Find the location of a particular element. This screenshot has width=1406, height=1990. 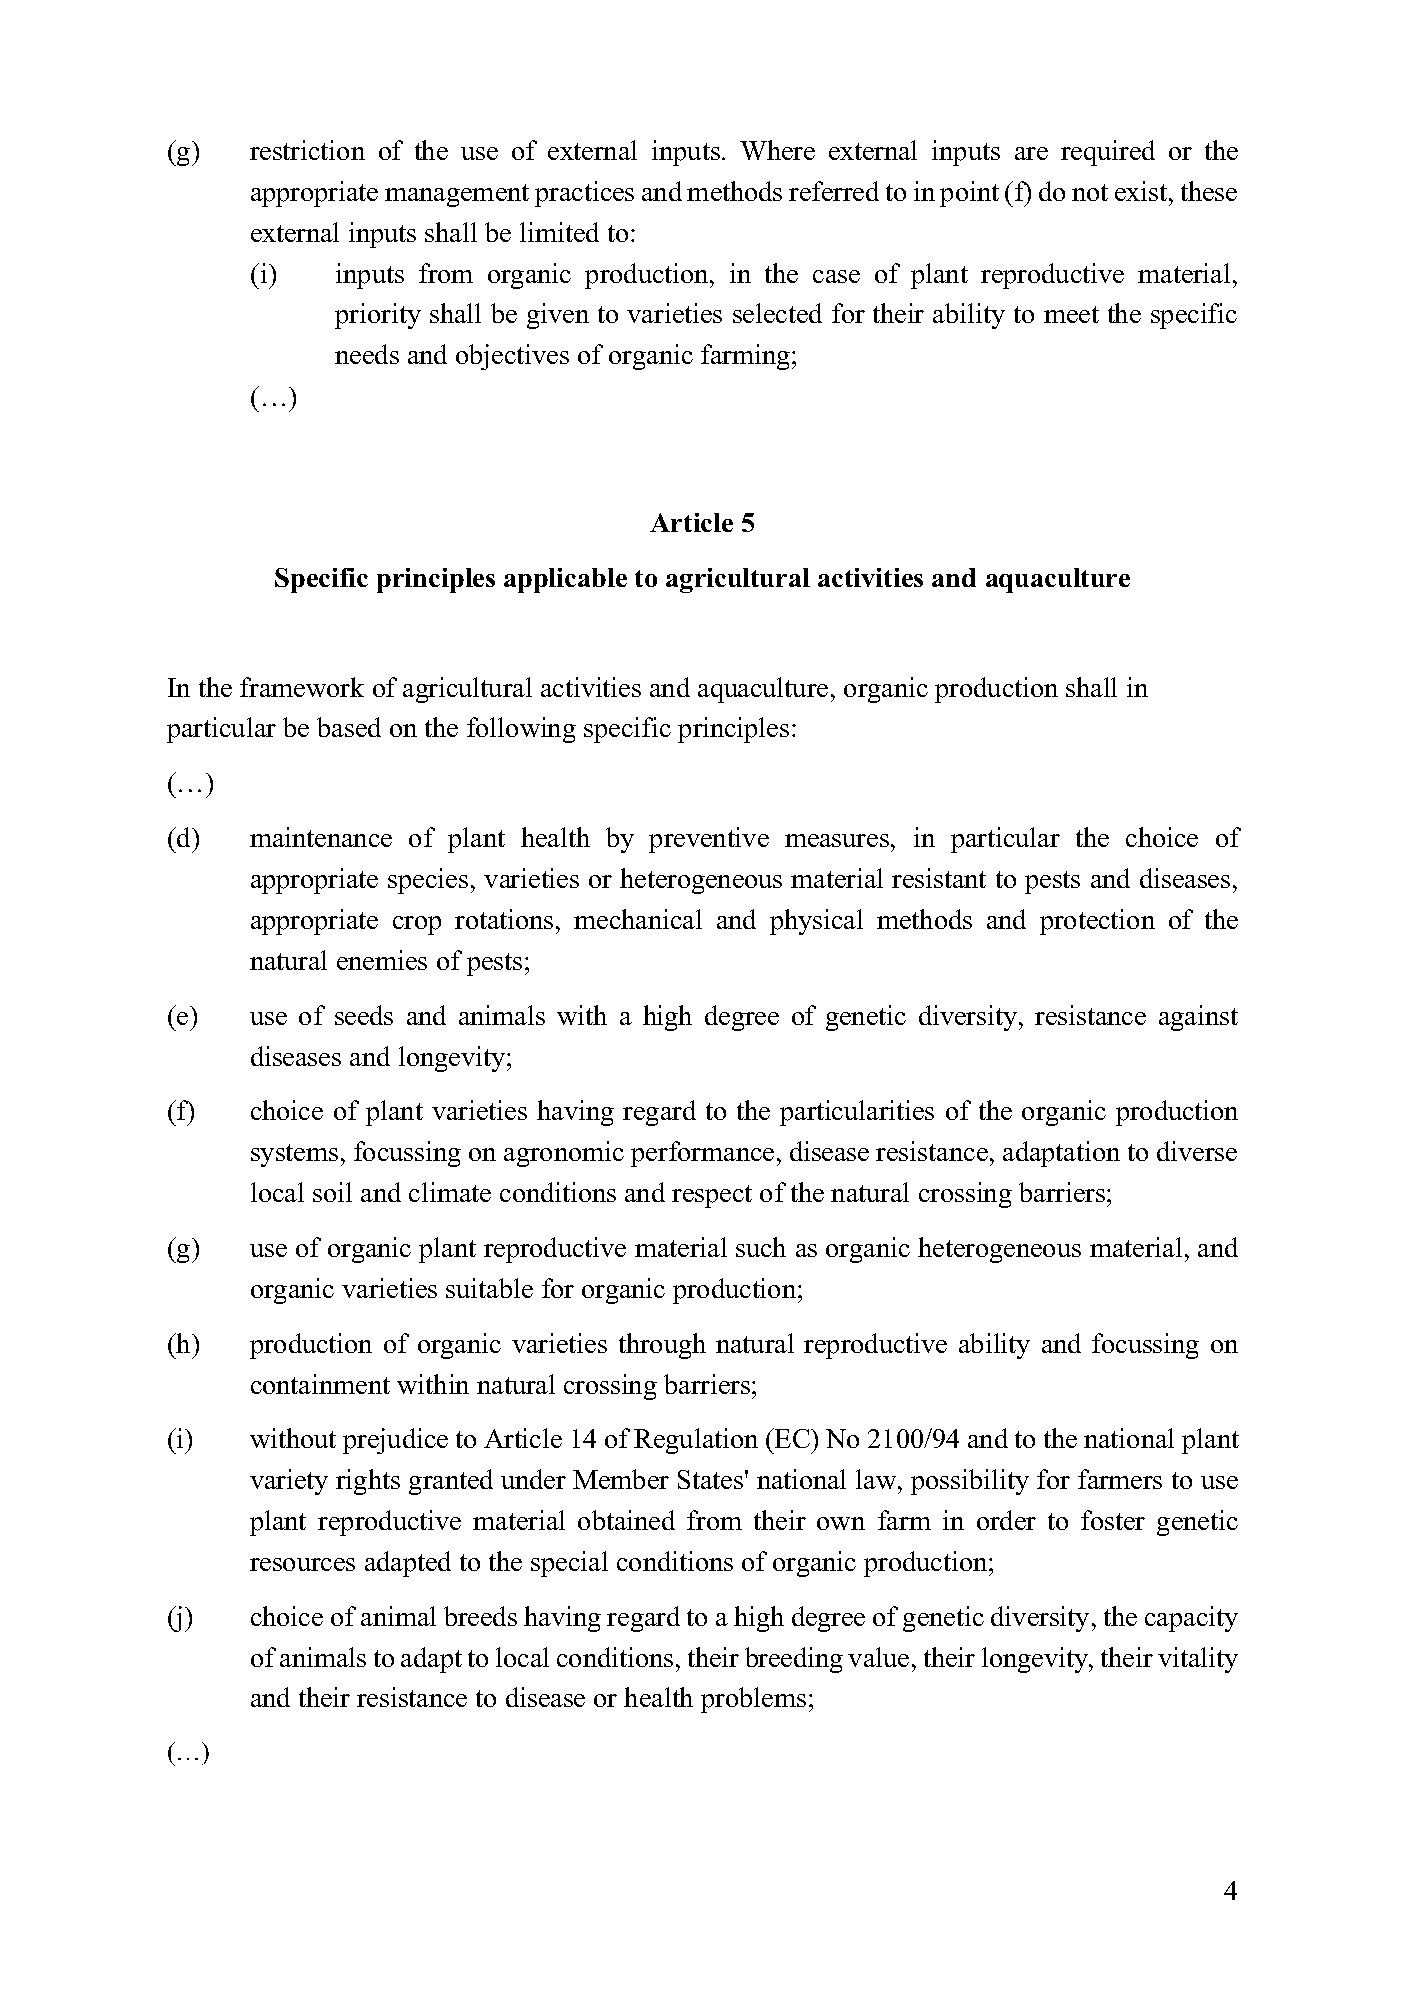

preventive is located at coordinates (709, 840).
